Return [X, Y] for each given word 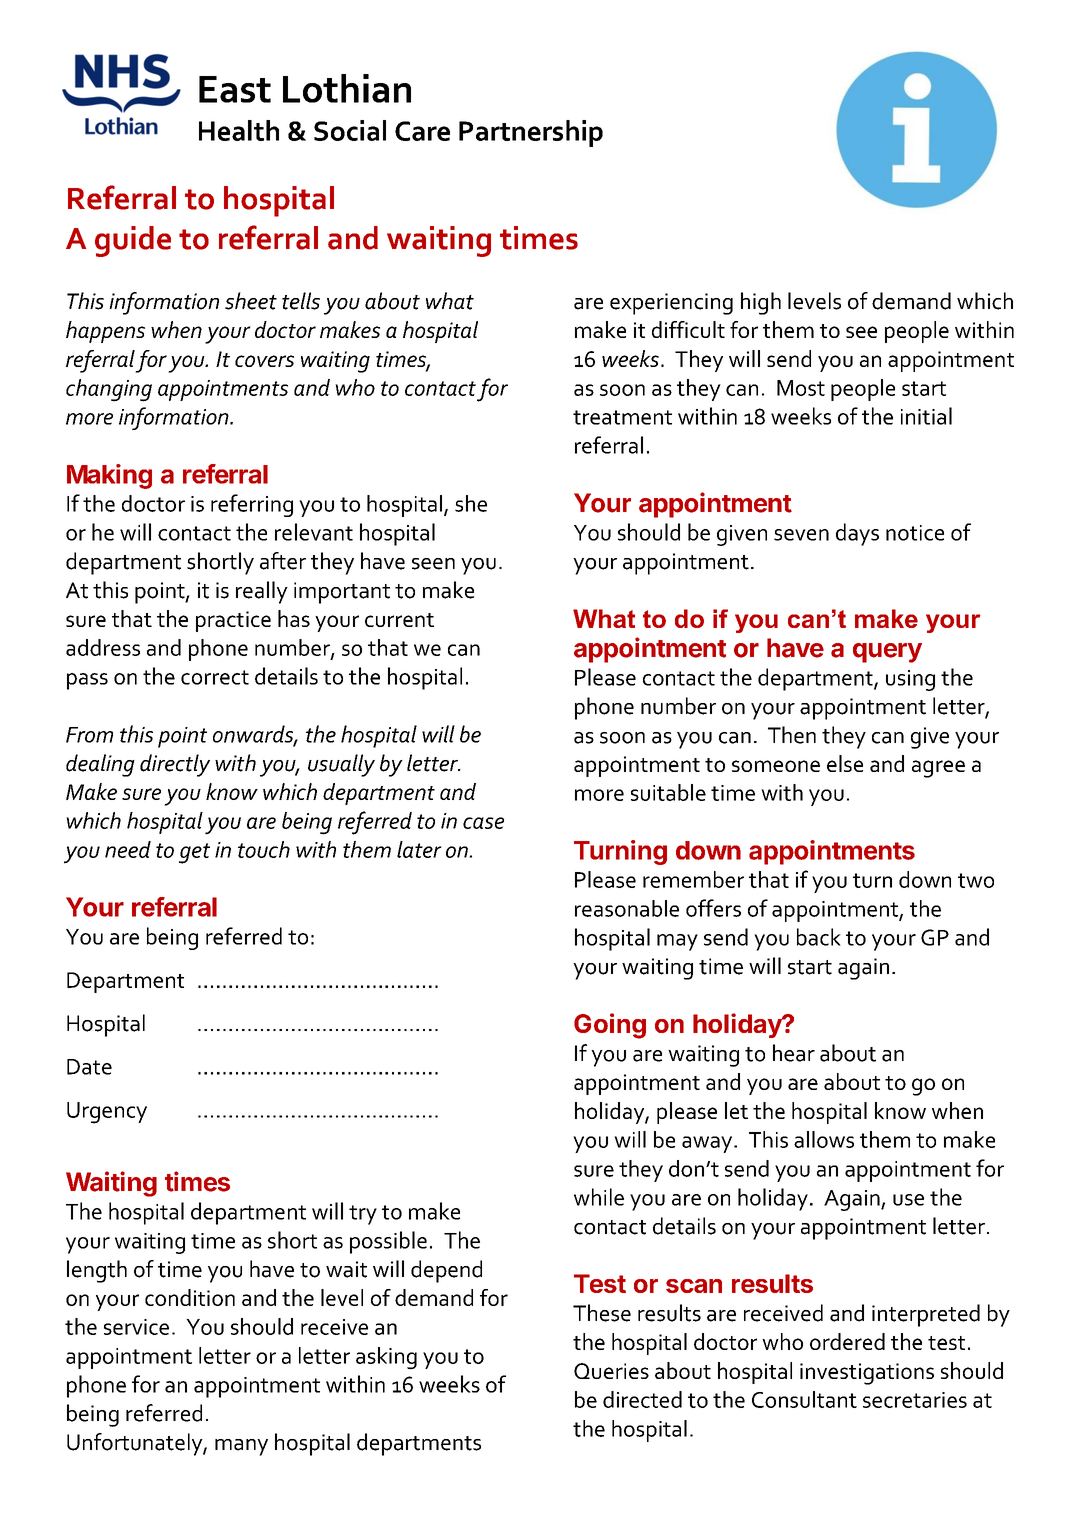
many [241, 1447]
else [845, 763]
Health [239, 130]
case [483, 823]
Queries [611, 1371]
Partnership [531, 133]
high [761, 303]
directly [175, 765]
